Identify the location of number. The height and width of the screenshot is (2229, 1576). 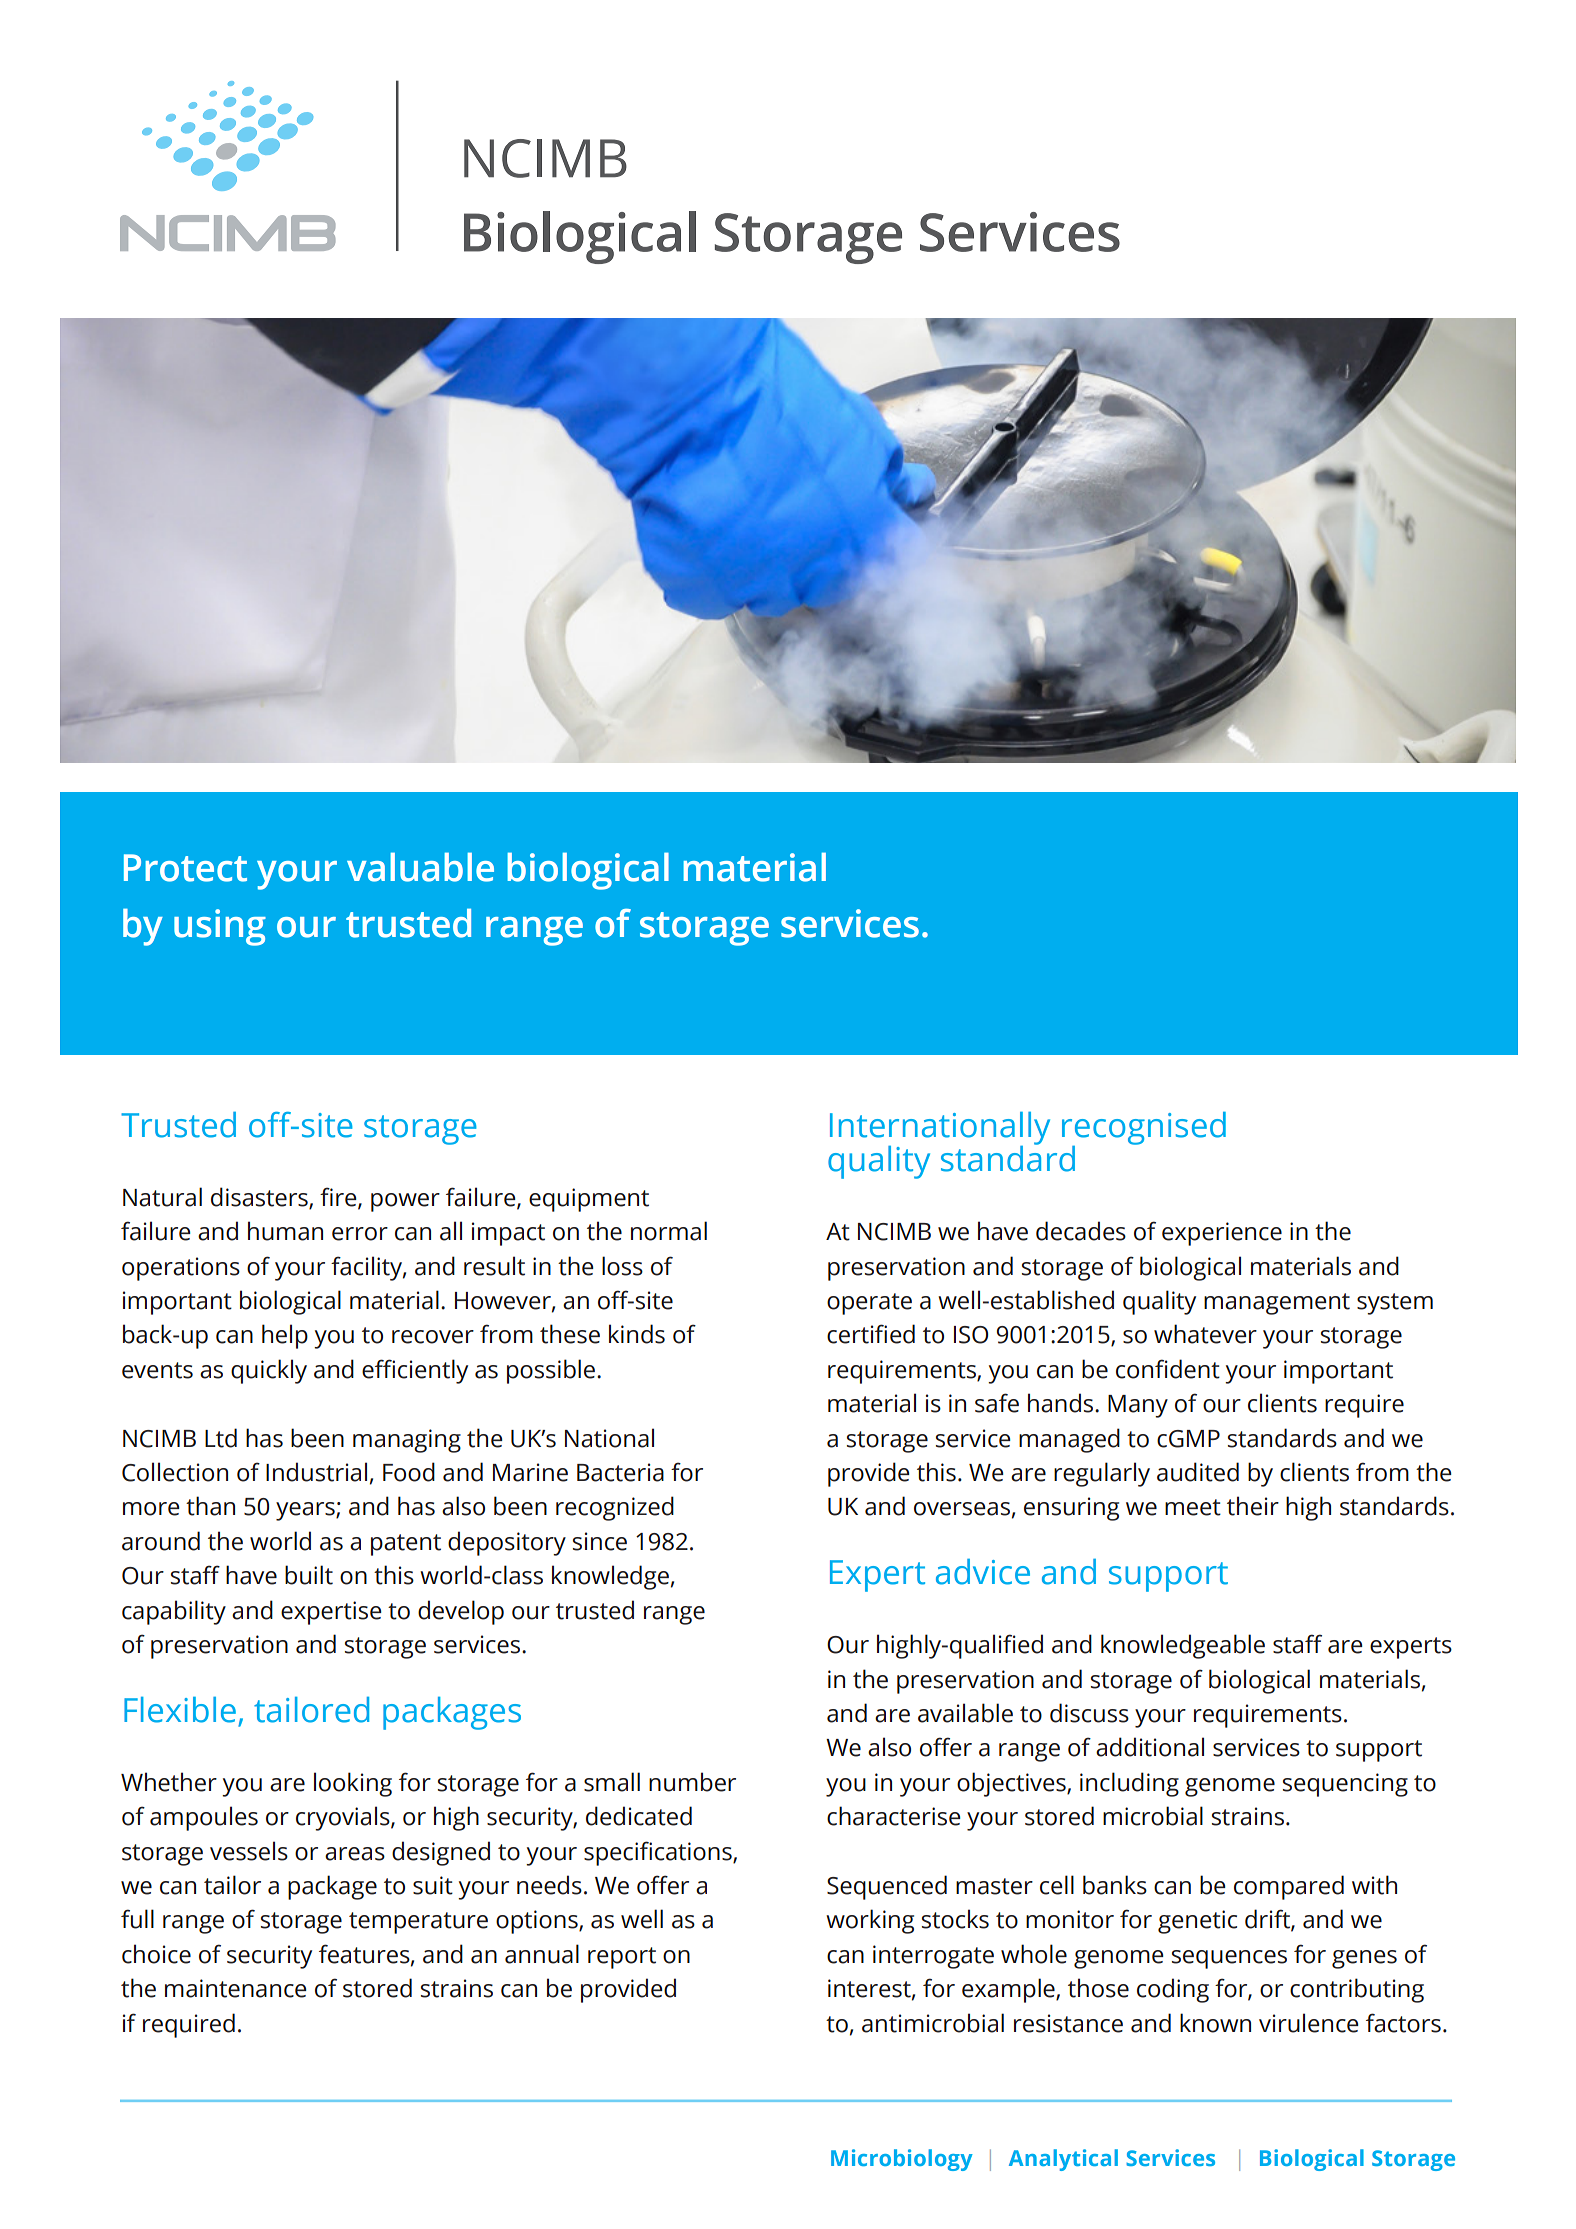
(692, 1782).
